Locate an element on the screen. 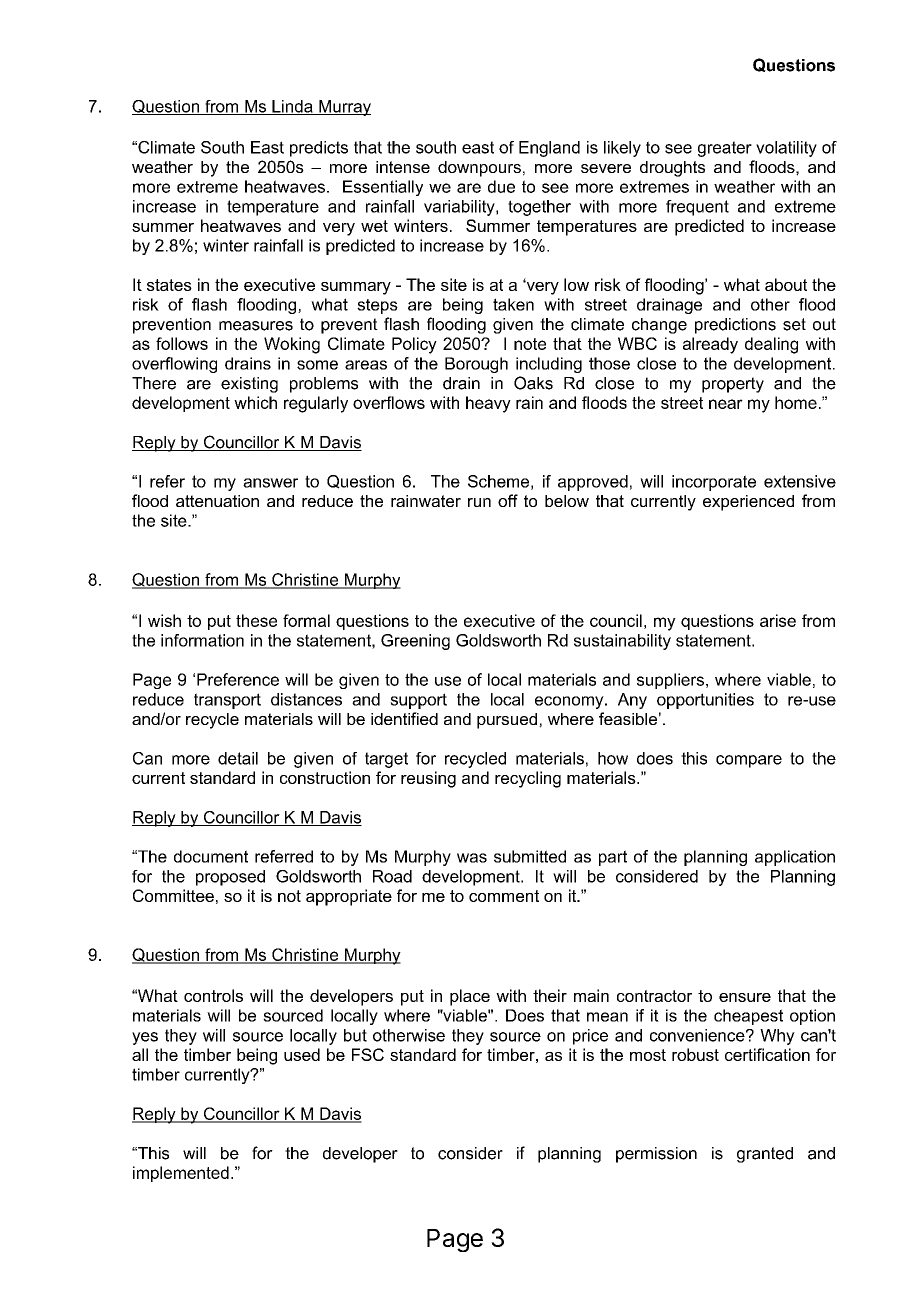 The image size is (924, 1308). incorporate is located at coordinates (714, 483).
